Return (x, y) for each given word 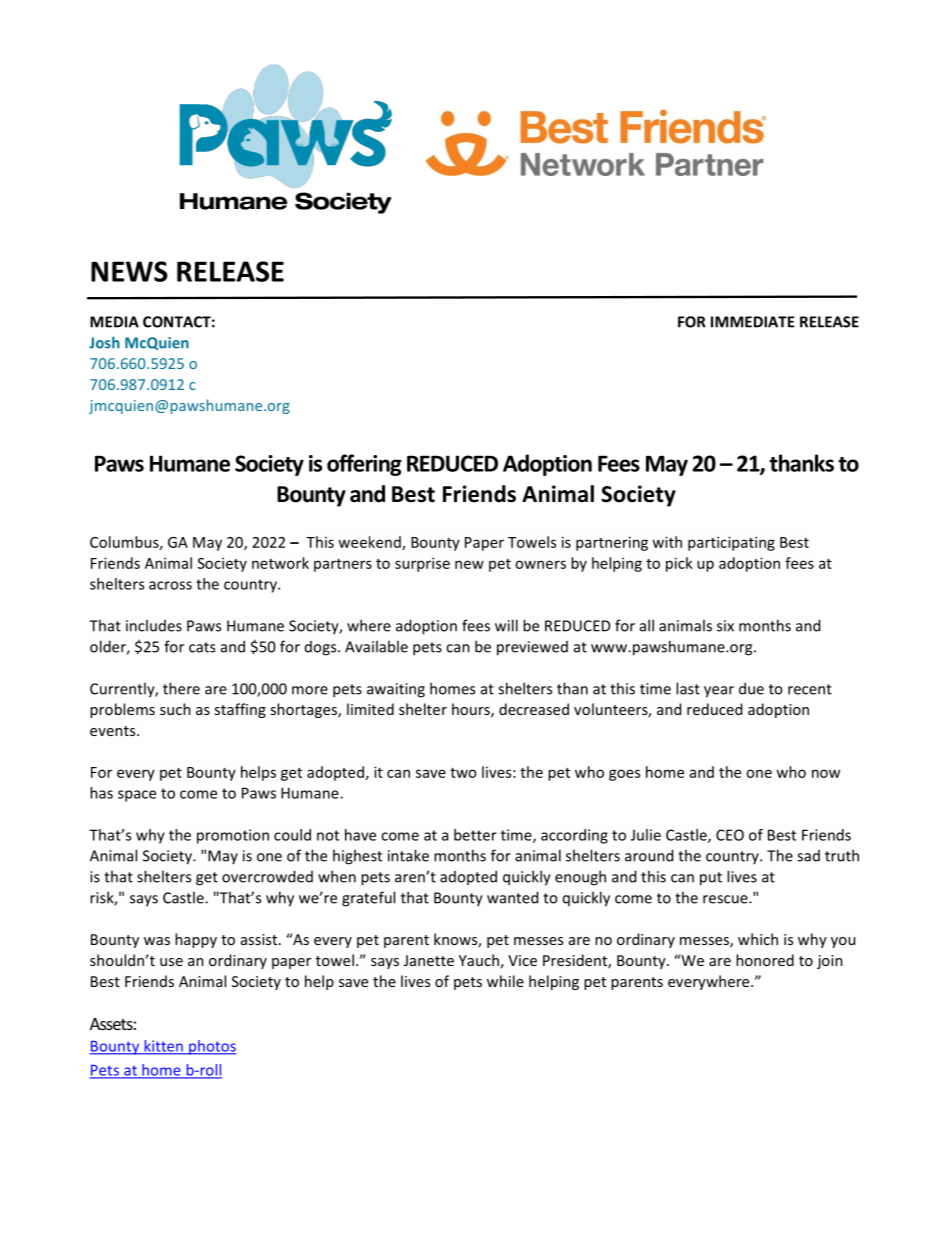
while (505, 981)
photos (211, 1047)
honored (765, 960)
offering (364, 465)
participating (731, 543)
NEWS (129, 271)
